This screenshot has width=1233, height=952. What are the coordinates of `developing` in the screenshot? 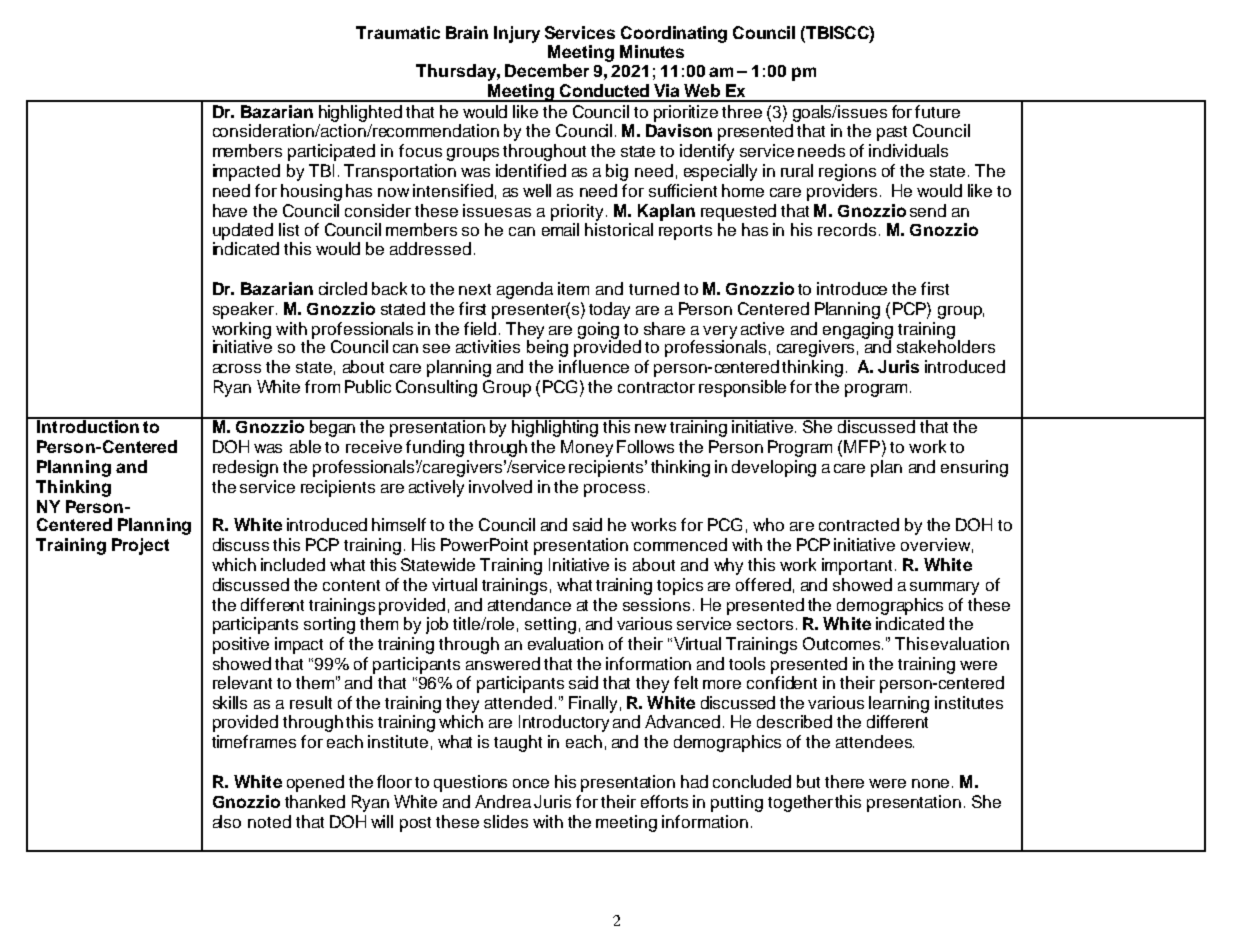 It's located at (774, 468).
